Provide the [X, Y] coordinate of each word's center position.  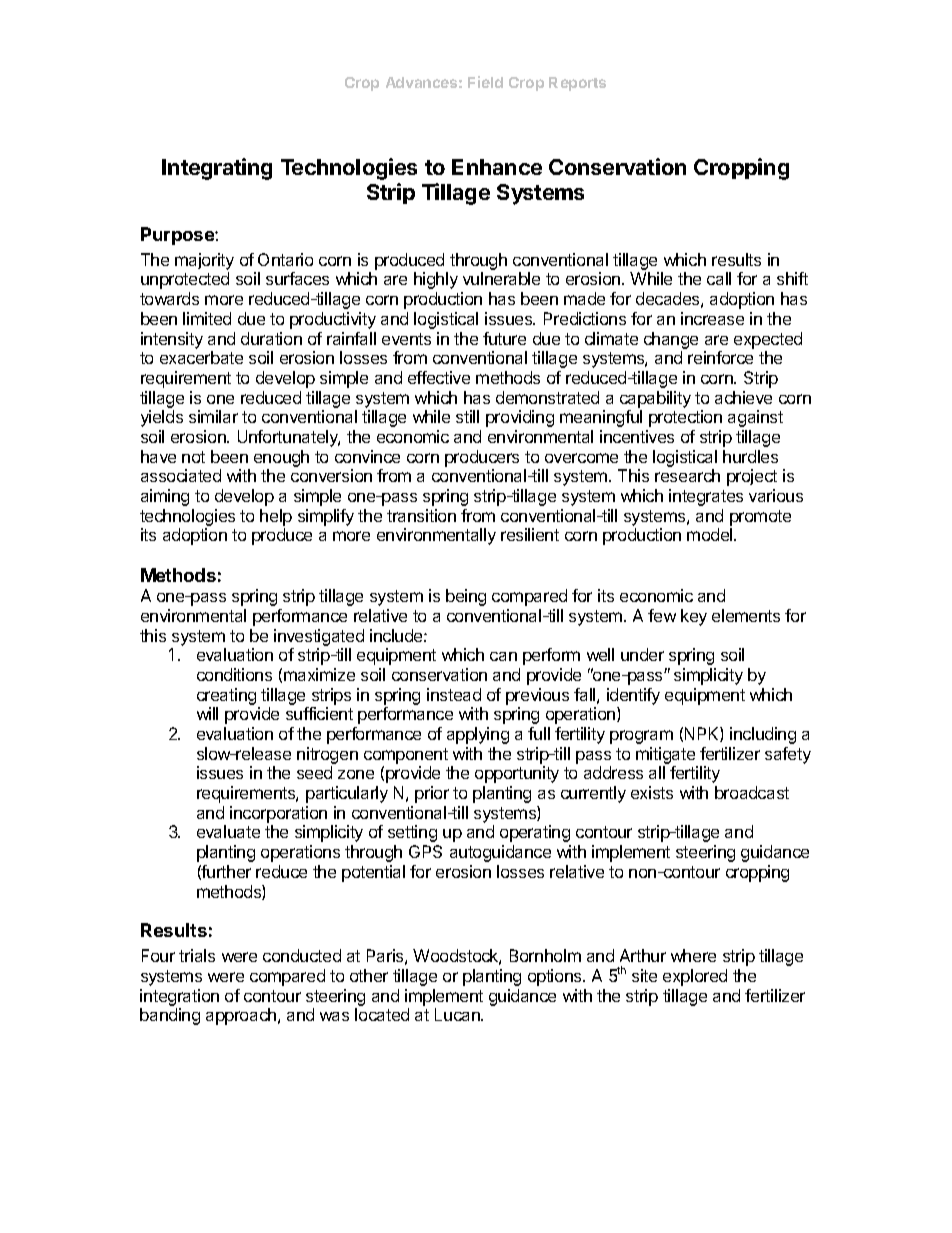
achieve [743, 397]
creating [226, 696]
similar [213, 416]
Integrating [217, 169]
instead [454, 694]
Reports [577, 84]
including [763, 735]
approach [242, 1016]
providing [520, 418]
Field [485, 82]
